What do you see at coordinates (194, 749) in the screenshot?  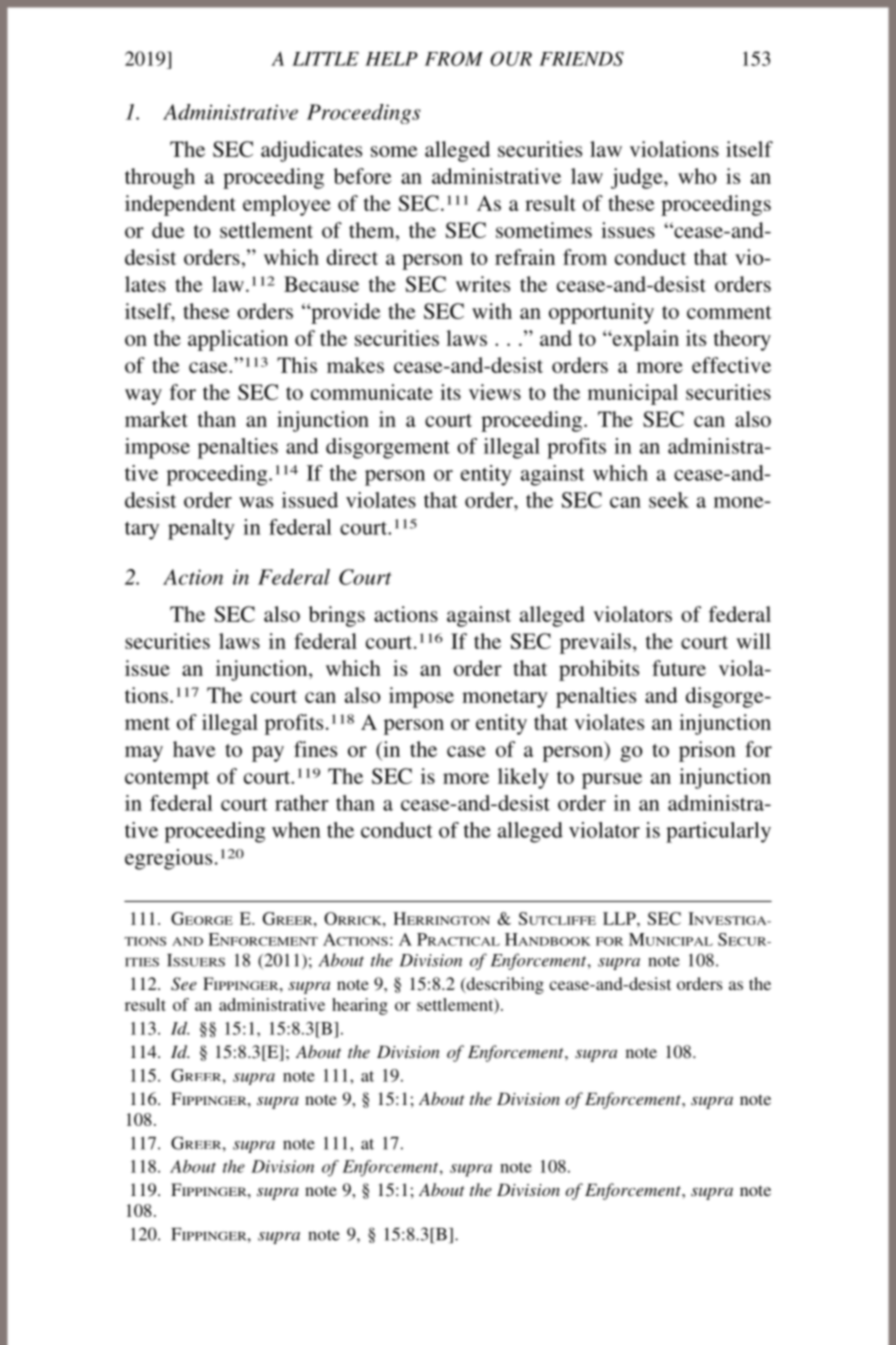 I see `have` at bounding box center [194, 749].
